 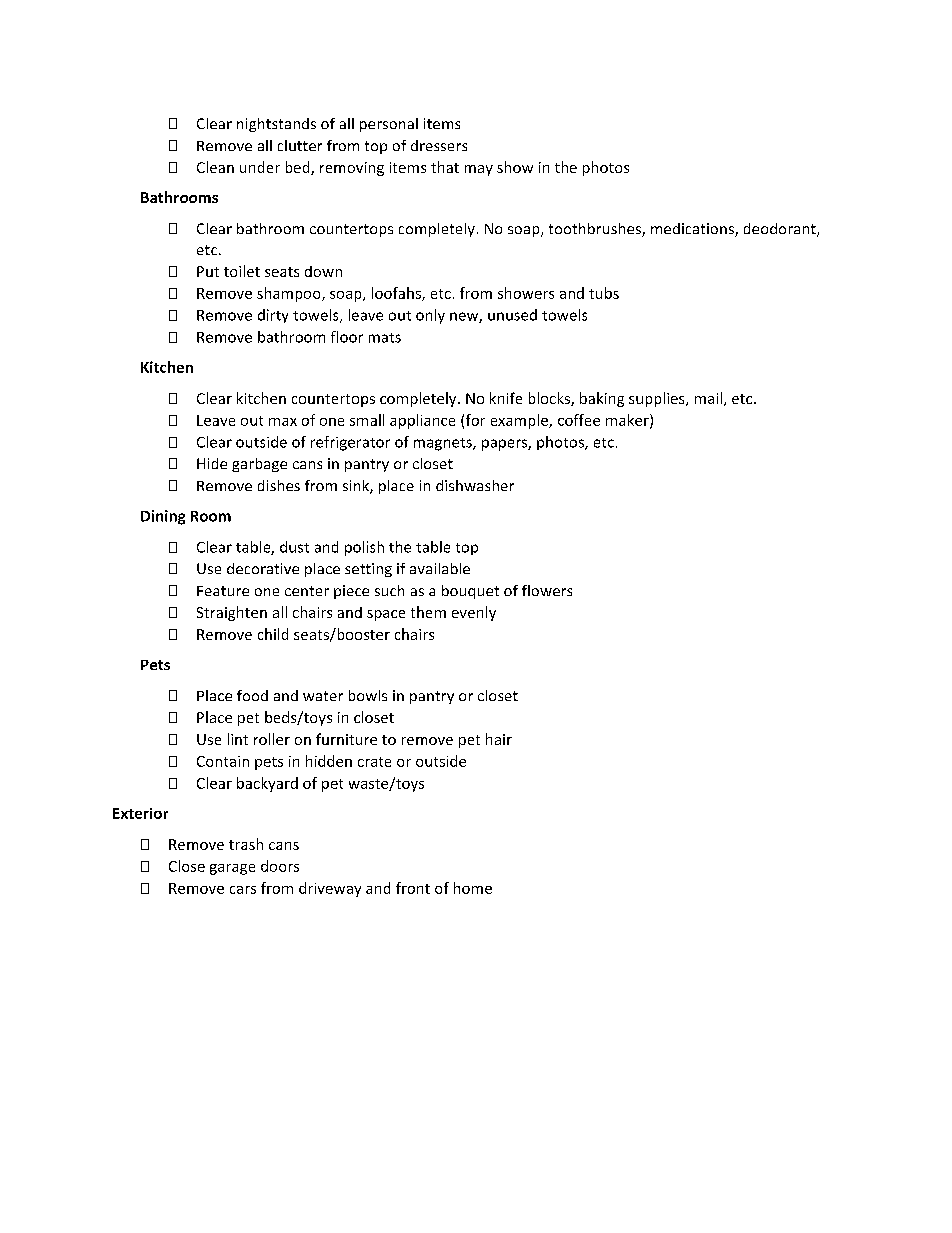 I want to click on Dining, so click(x=163, y=517).
